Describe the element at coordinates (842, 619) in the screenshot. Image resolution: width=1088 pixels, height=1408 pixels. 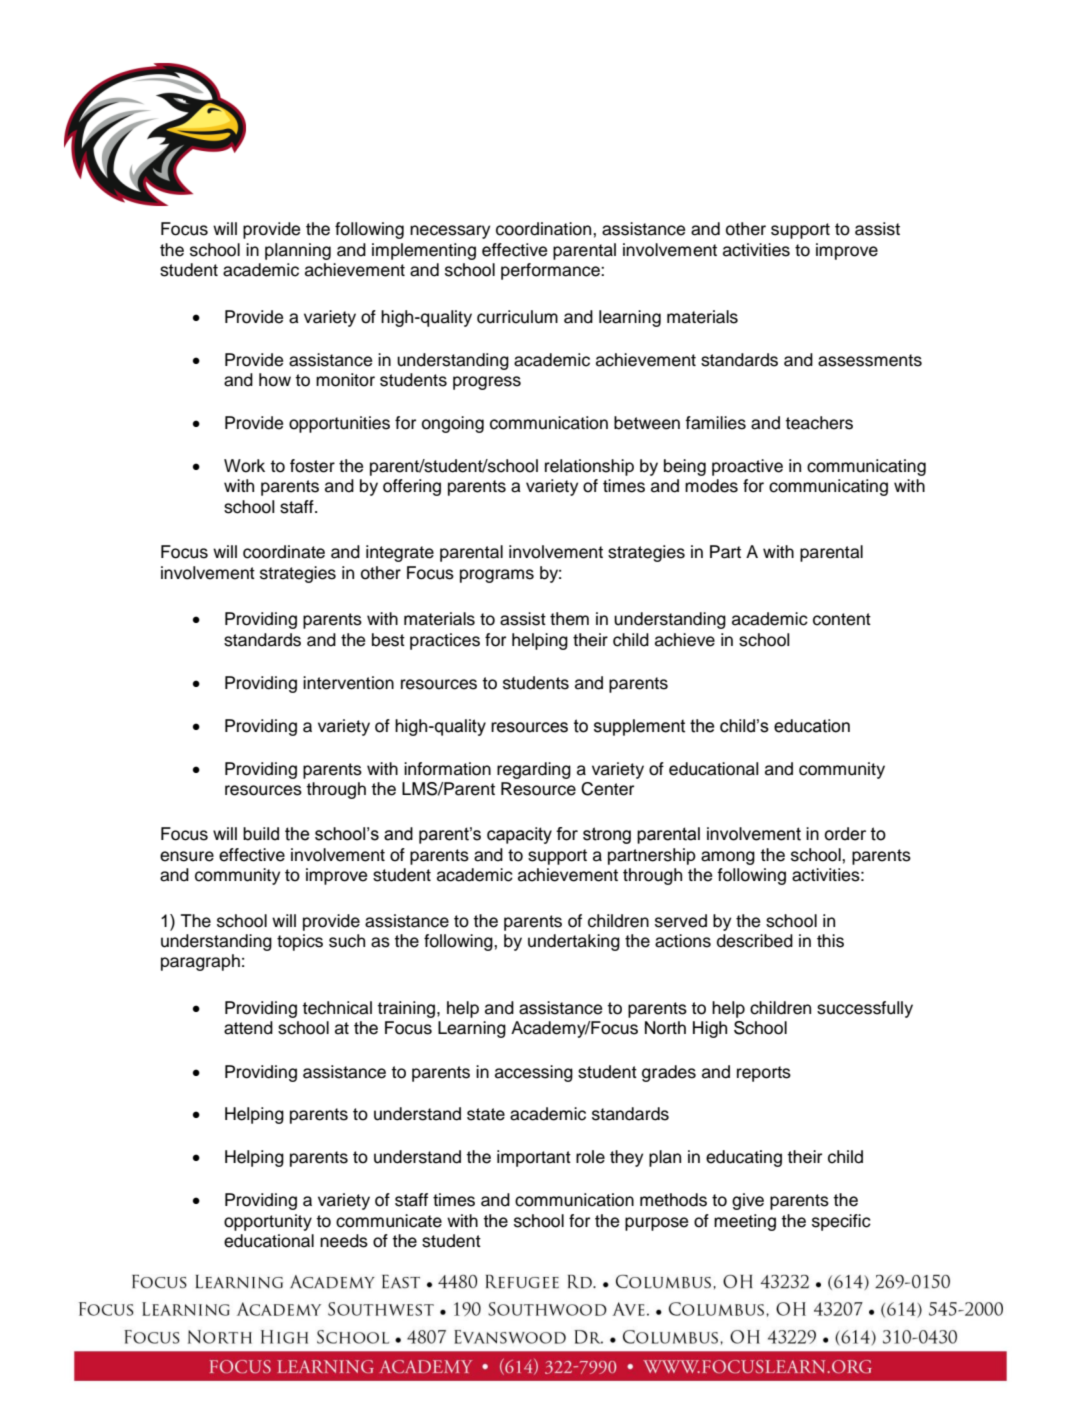
I see `content` at that location.
